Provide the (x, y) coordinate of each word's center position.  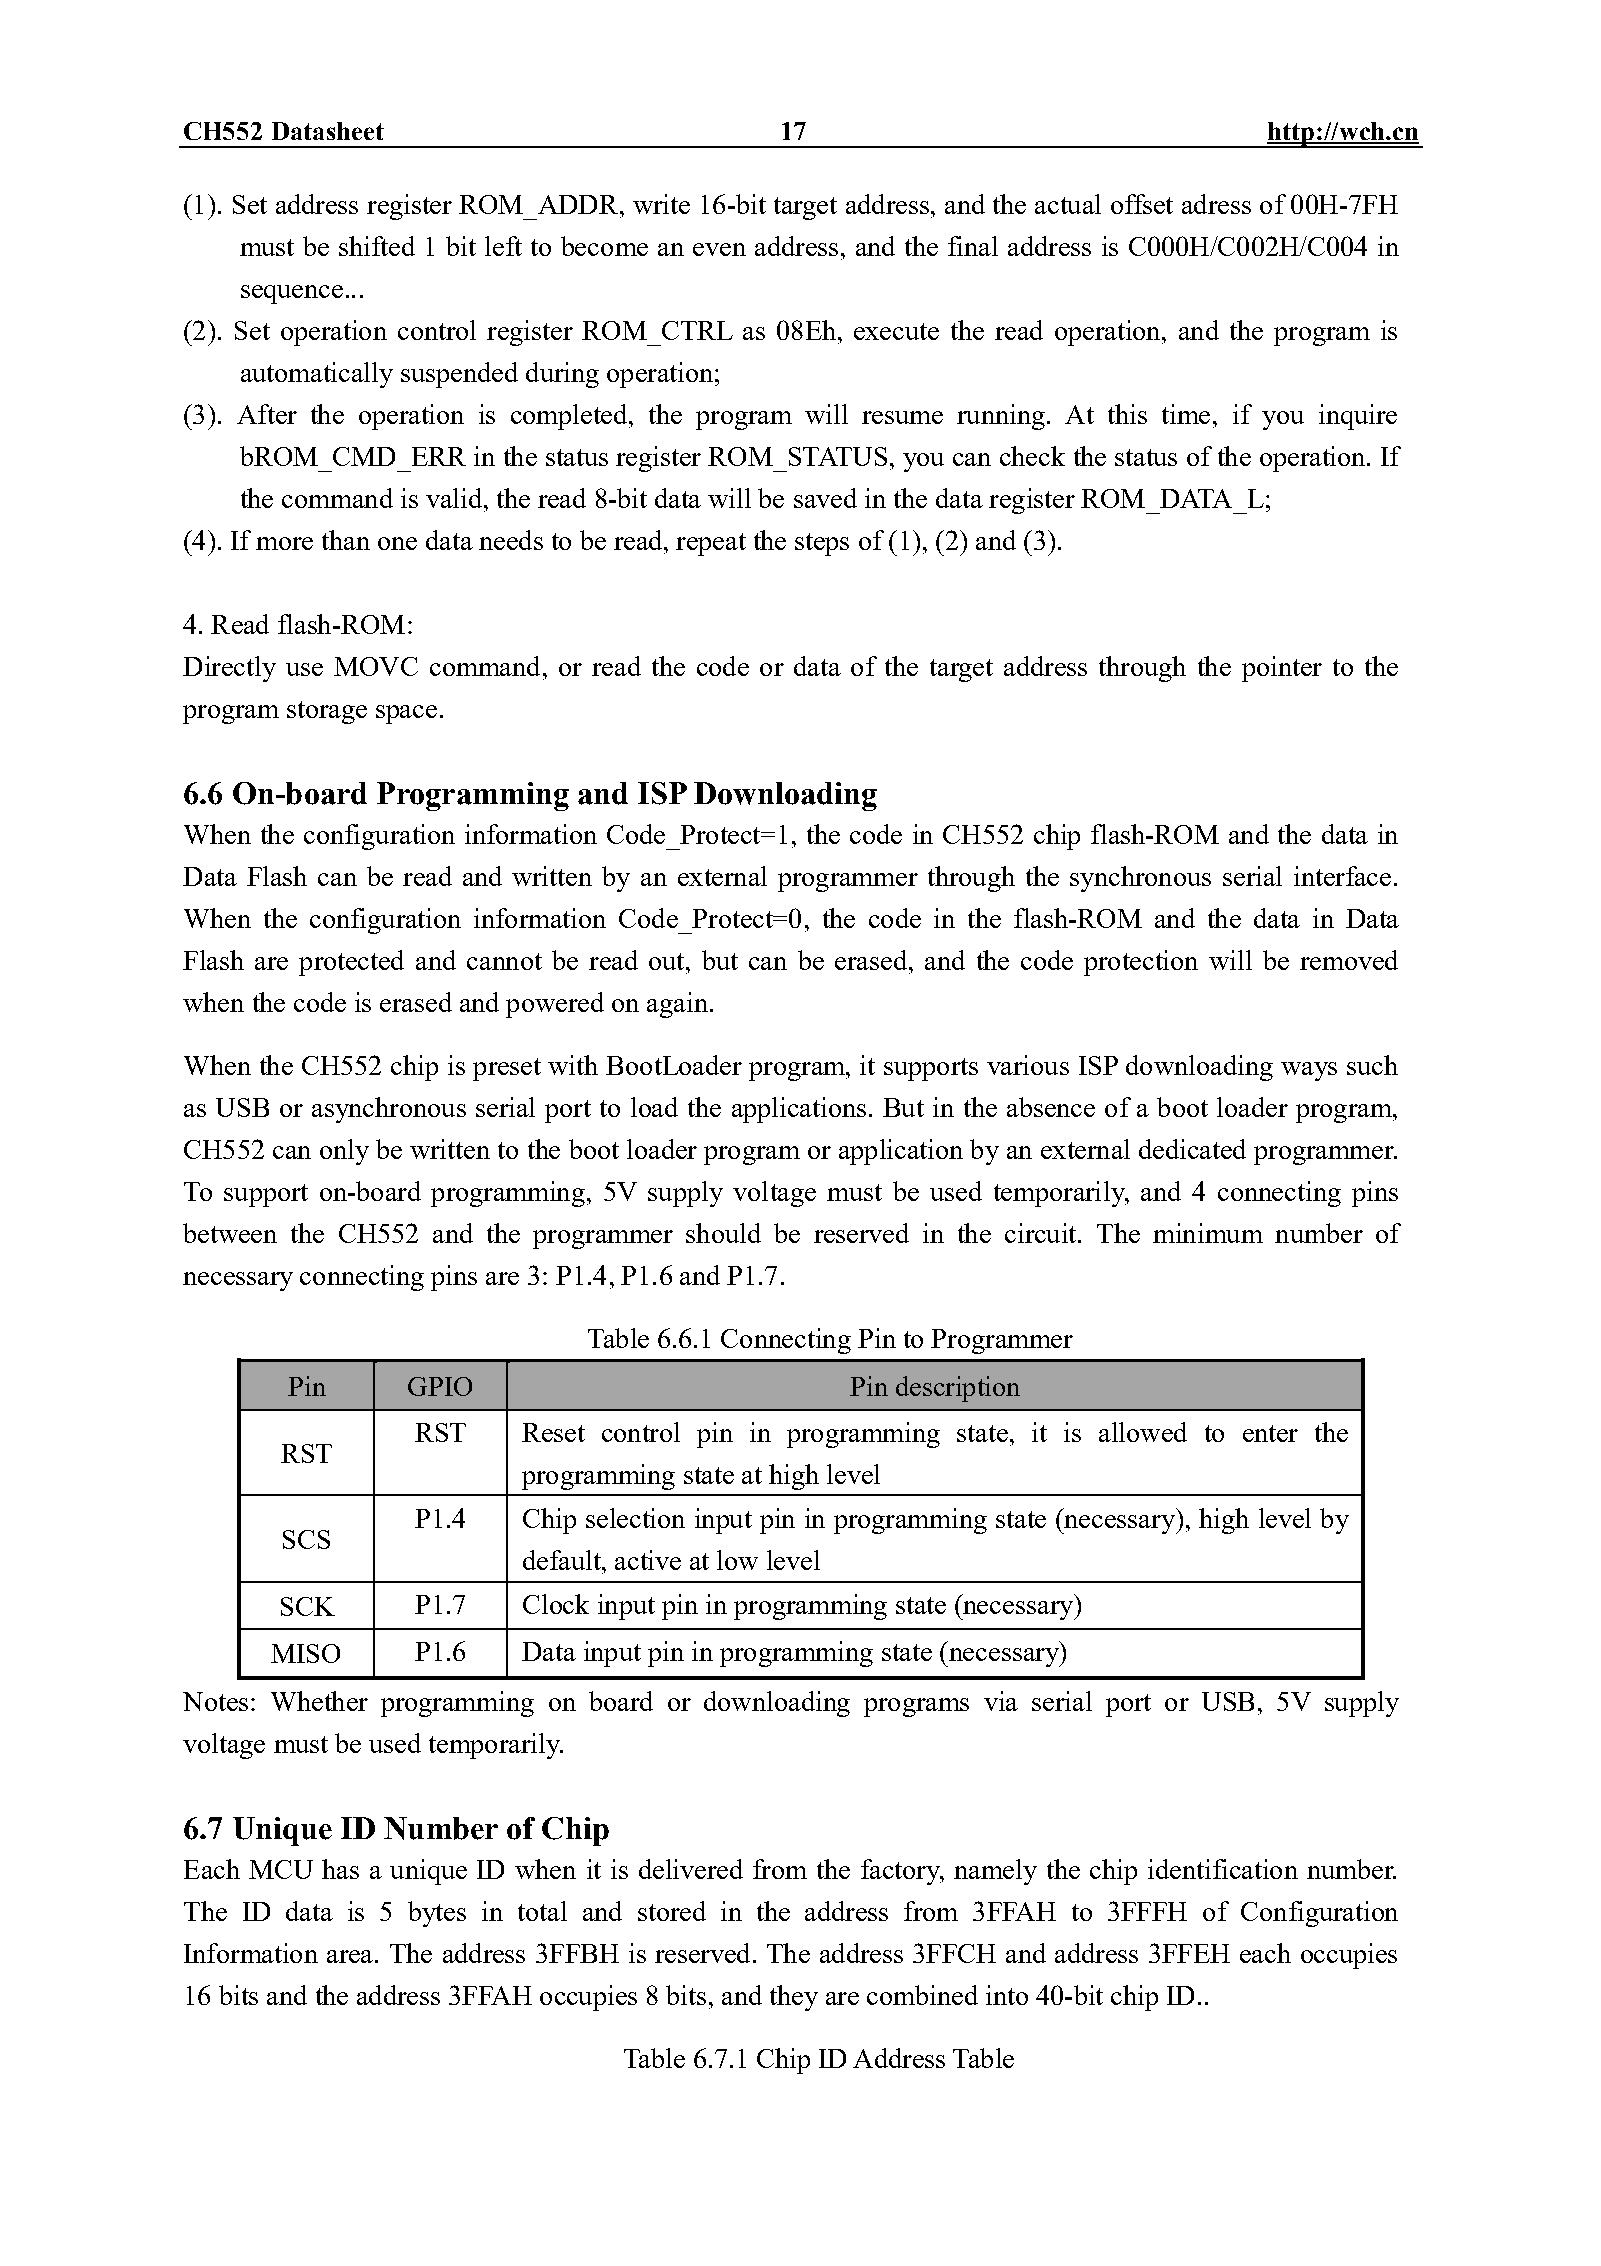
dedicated (1192, 1149)
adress (1216, 204)
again (677, 1005)
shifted (377, 246)
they (794, 1998)
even (719, 249)
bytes (437, 1914)
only (344, 1152)
